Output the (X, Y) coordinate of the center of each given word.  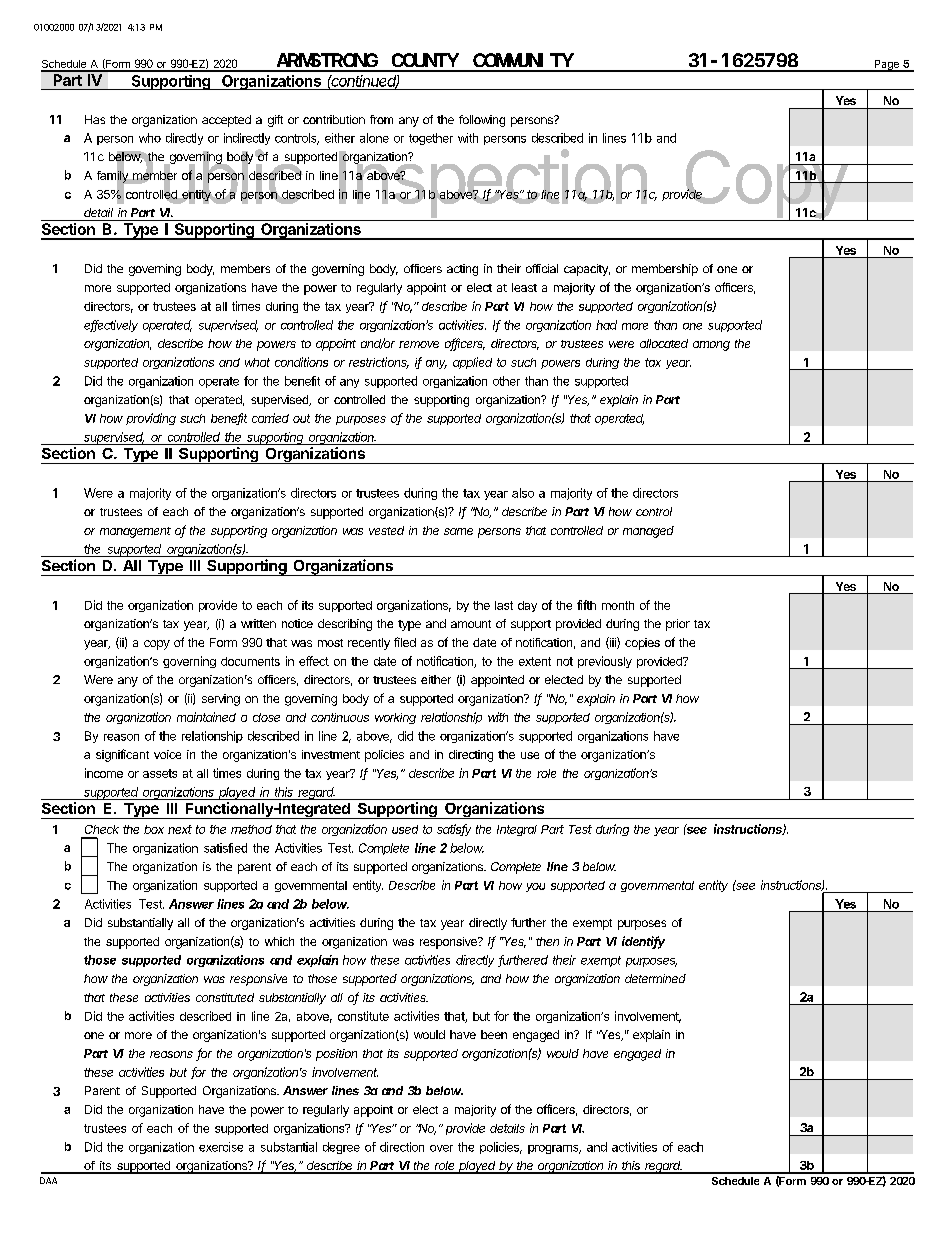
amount (471, 624)
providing (151, 419)
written (258, 623)
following (482, 121)
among (711, 346)
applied (472, 363)
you (535, 887)
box (154, 829)
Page (886, 66)
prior (678, 625)
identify (643, 942)
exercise (221, 1147)
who (150, 138)
